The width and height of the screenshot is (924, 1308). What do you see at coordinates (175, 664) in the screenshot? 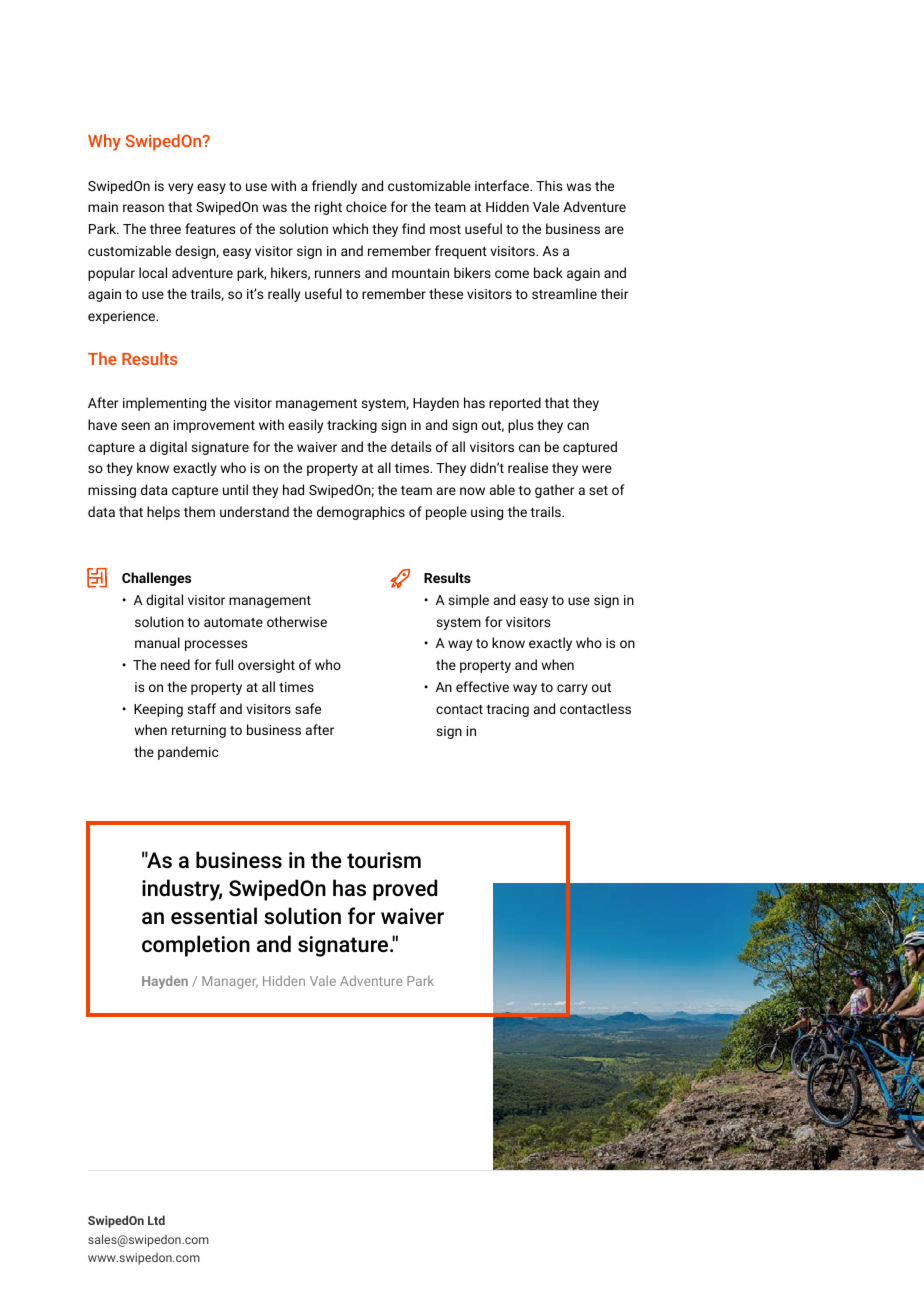
I see `need` at bounding box center [175, 664].
